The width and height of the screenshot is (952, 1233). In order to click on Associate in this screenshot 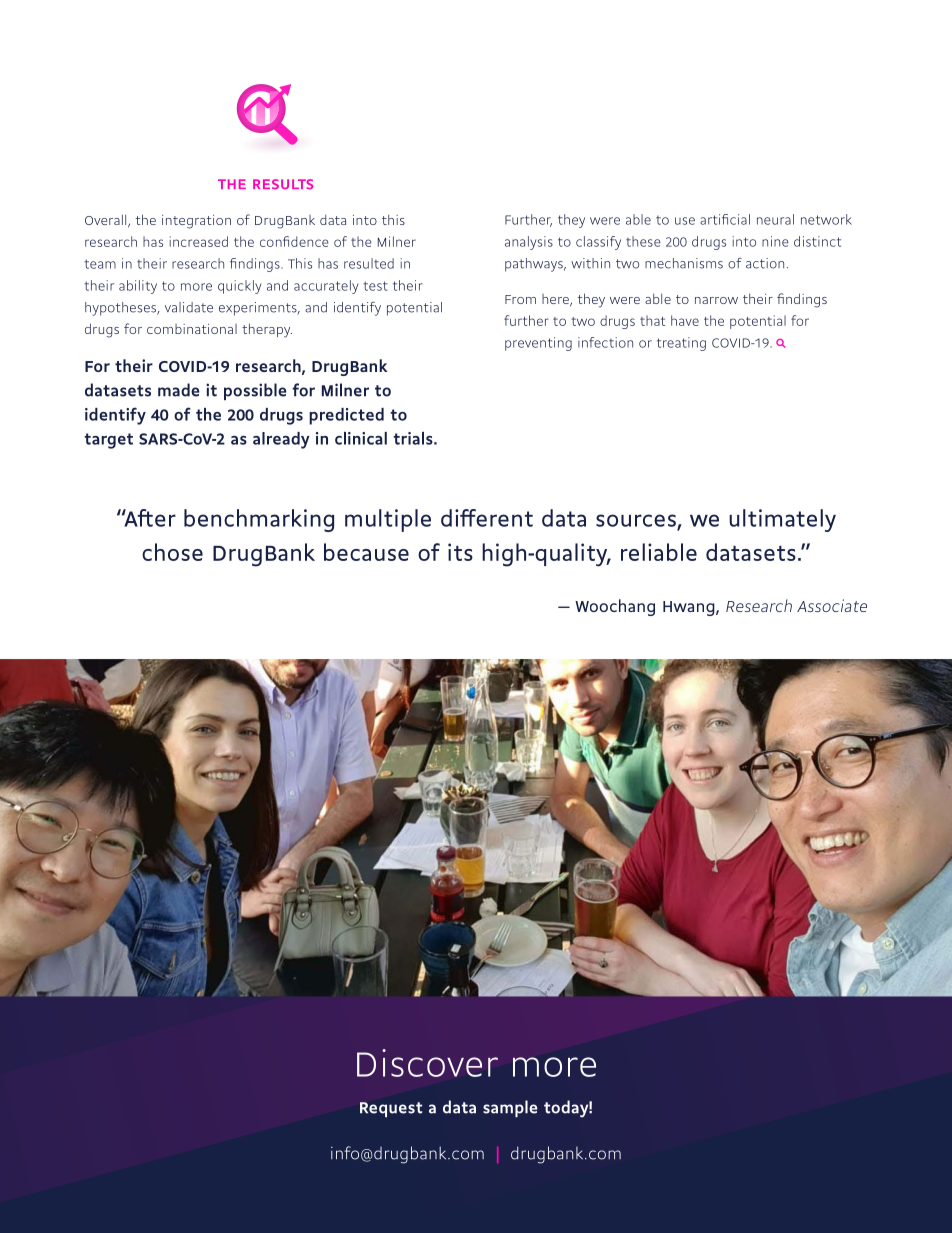, I will do `click(832, 605)`.
